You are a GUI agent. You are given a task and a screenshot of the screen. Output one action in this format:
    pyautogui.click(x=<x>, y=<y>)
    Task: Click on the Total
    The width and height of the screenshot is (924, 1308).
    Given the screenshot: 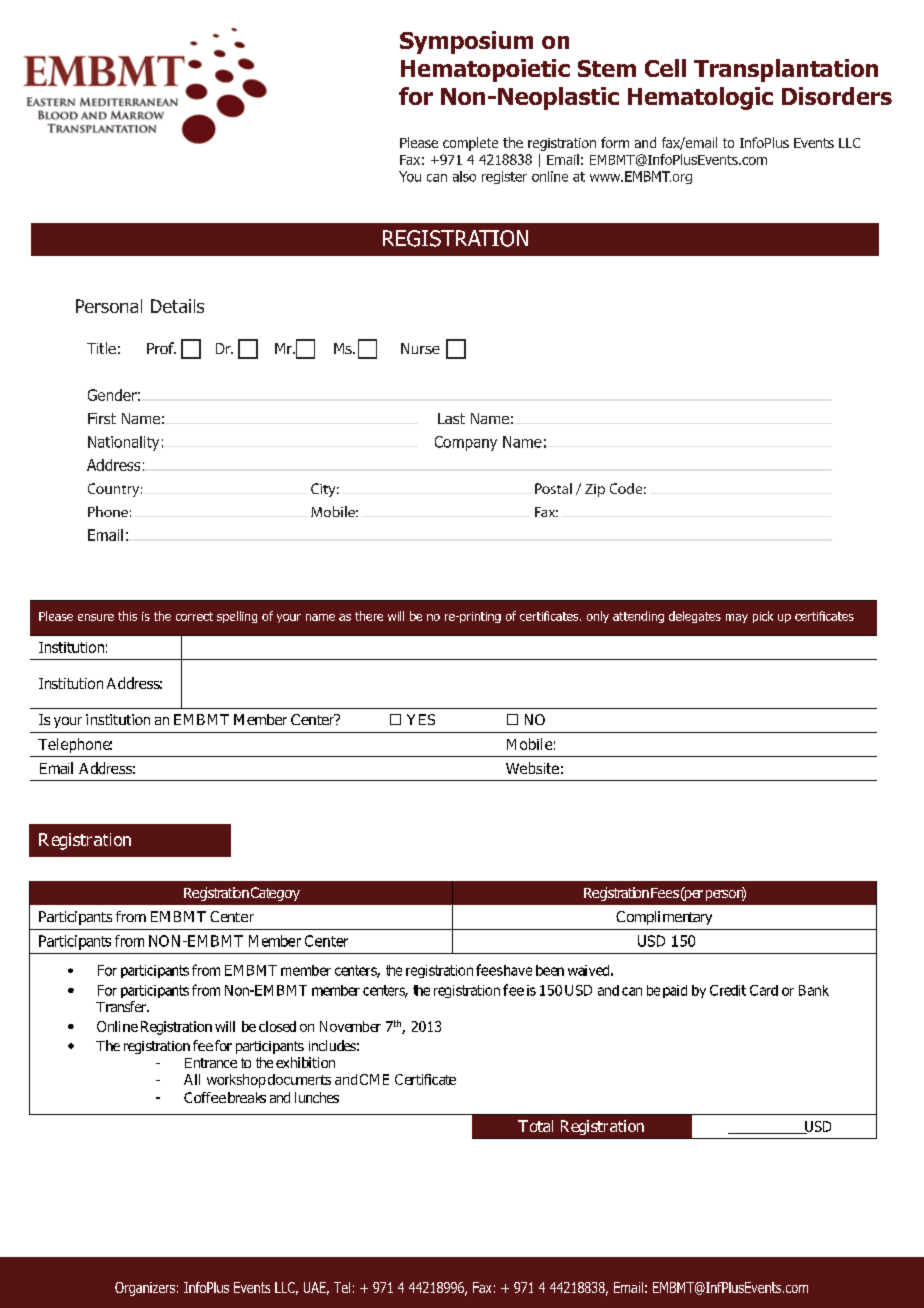 What is the action you would take?
    pyautogui.click(x=535, y=1126)
